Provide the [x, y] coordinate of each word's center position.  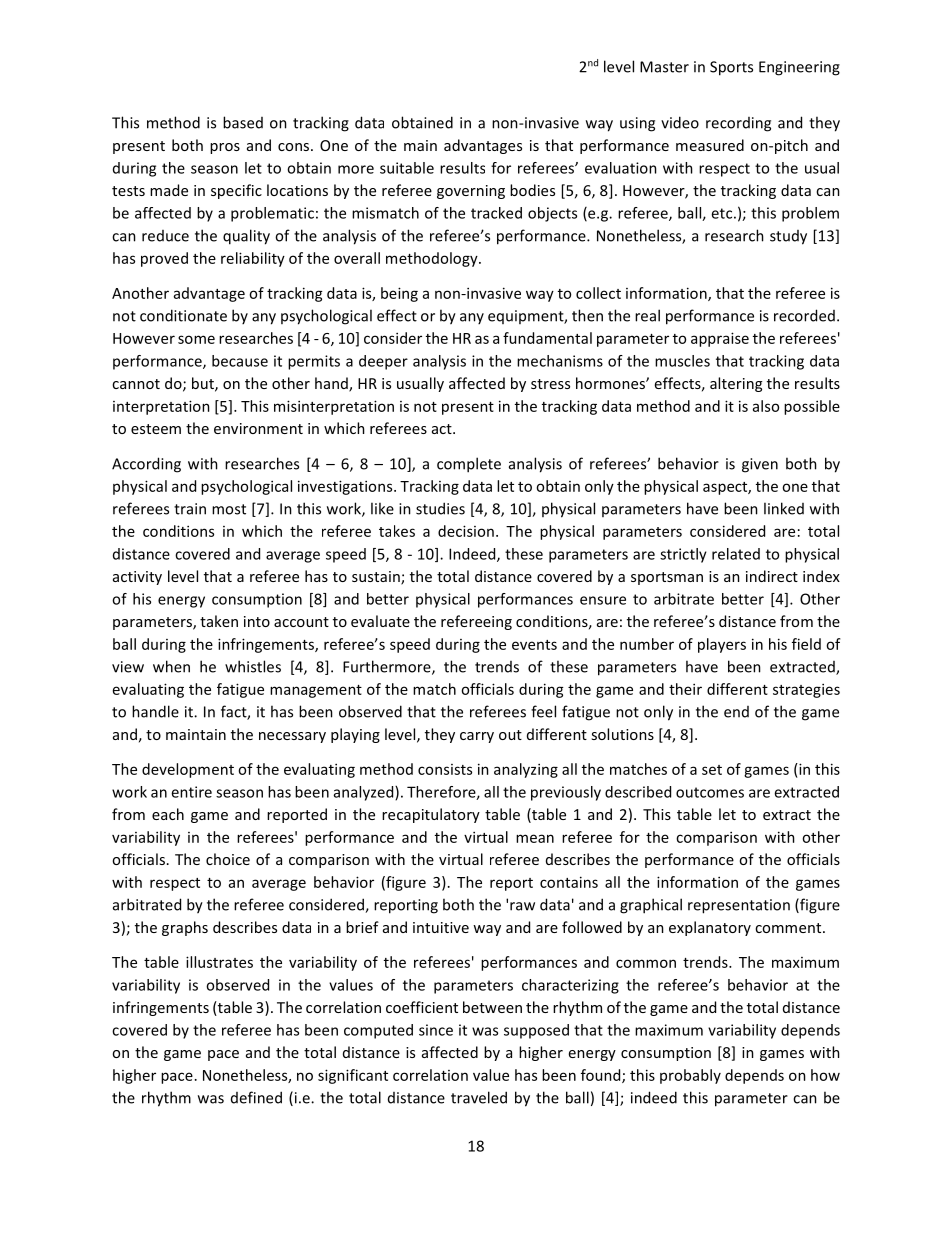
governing [471, 192]
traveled [479, 1097]
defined [256, 1097]
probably [690, 1076]
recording [738, 124]
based [243, 122]
